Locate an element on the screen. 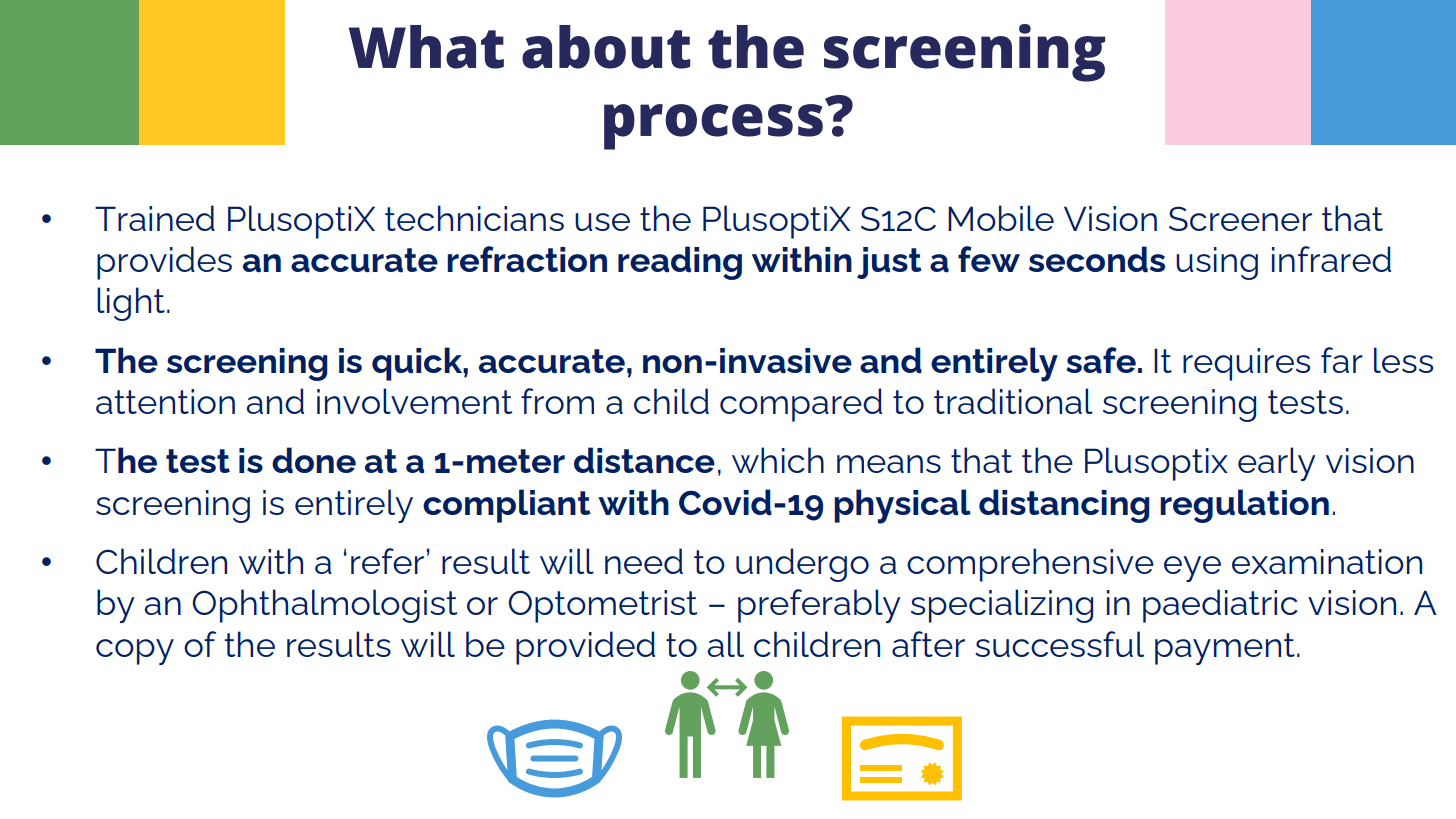 The height and width of the screenshot is (819, 1456). compared is located at coordinates (801, 405).
